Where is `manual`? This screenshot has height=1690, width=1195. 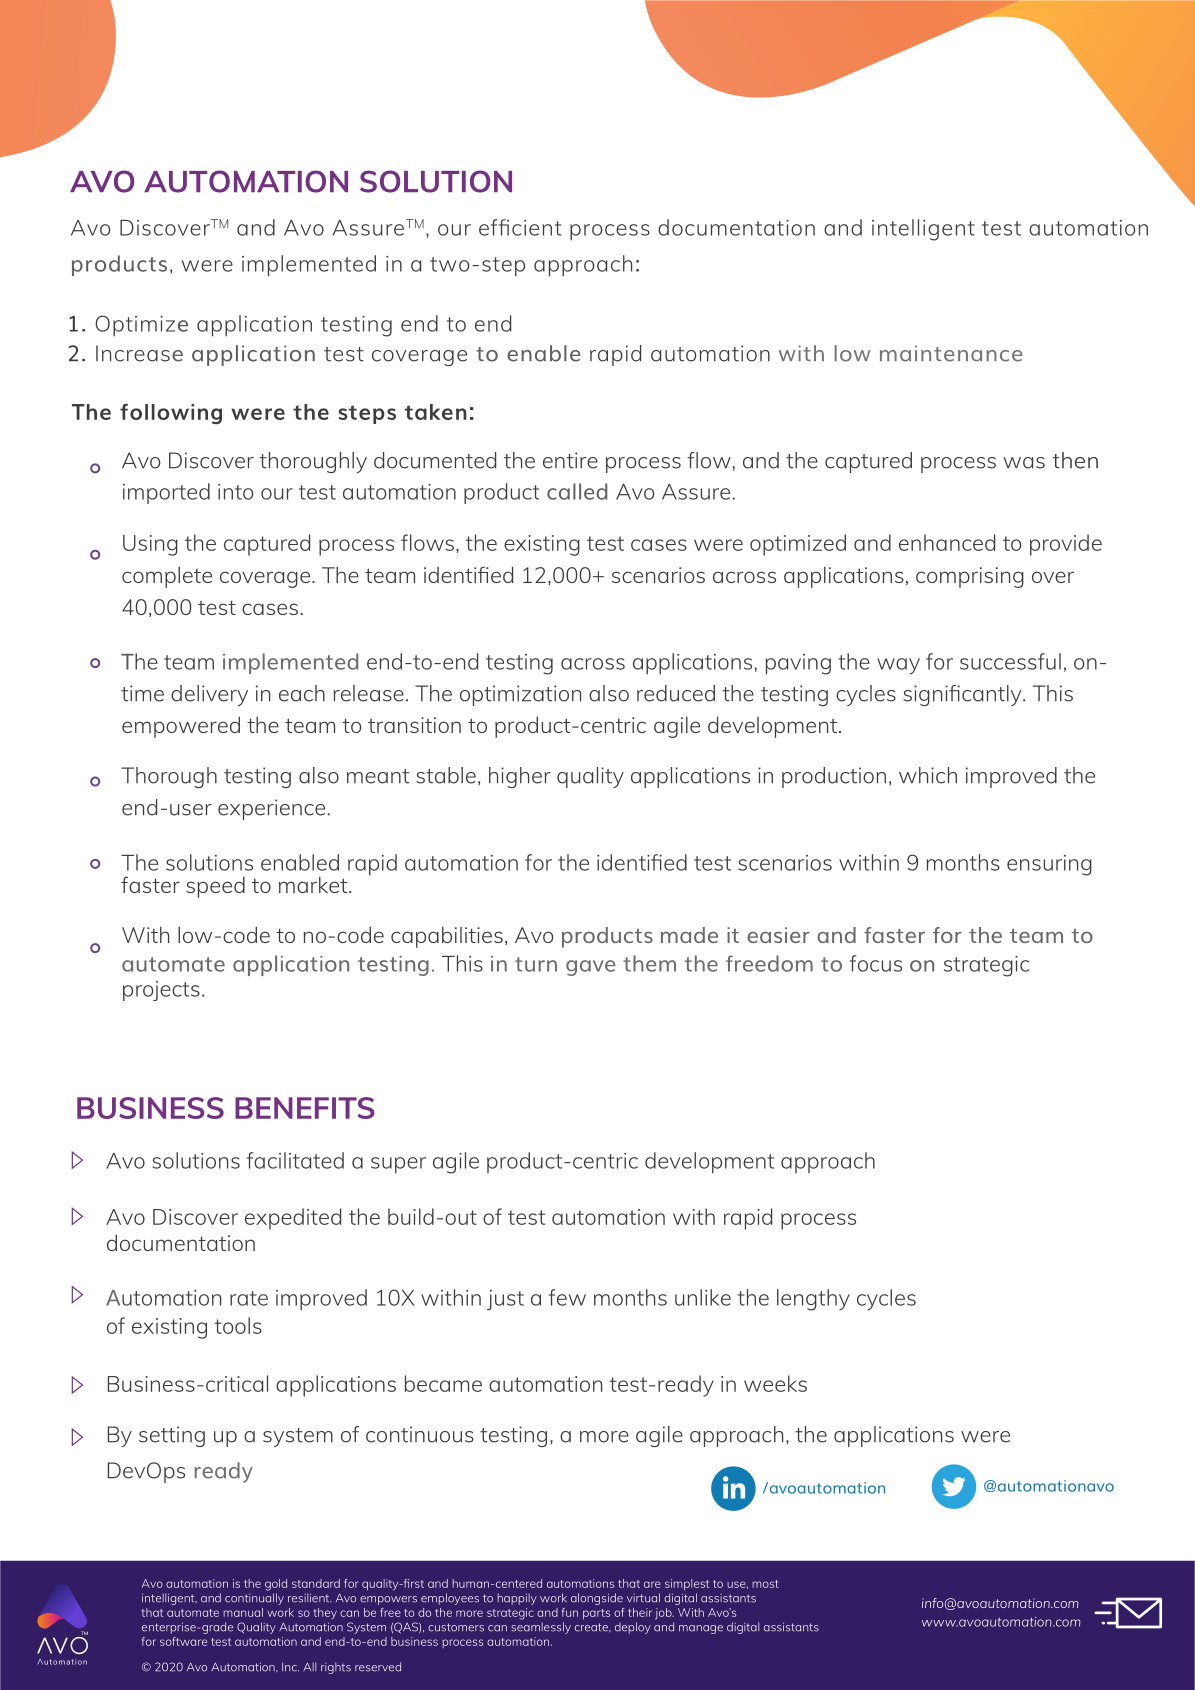
manual is located at coordinates (243, 1612).
